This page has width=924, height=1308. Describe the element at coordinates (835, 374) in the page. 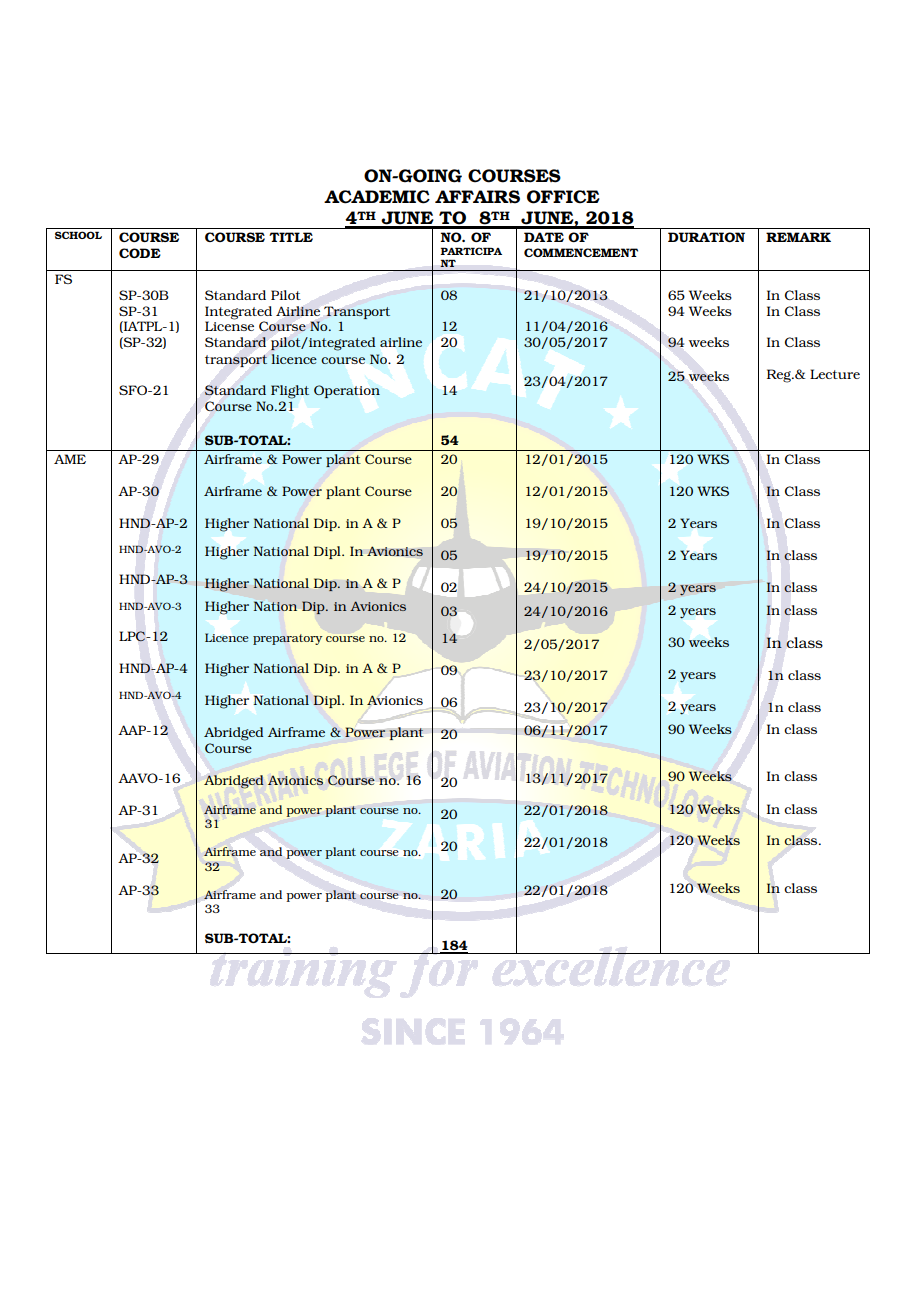

I see `Lecture` at that location.
